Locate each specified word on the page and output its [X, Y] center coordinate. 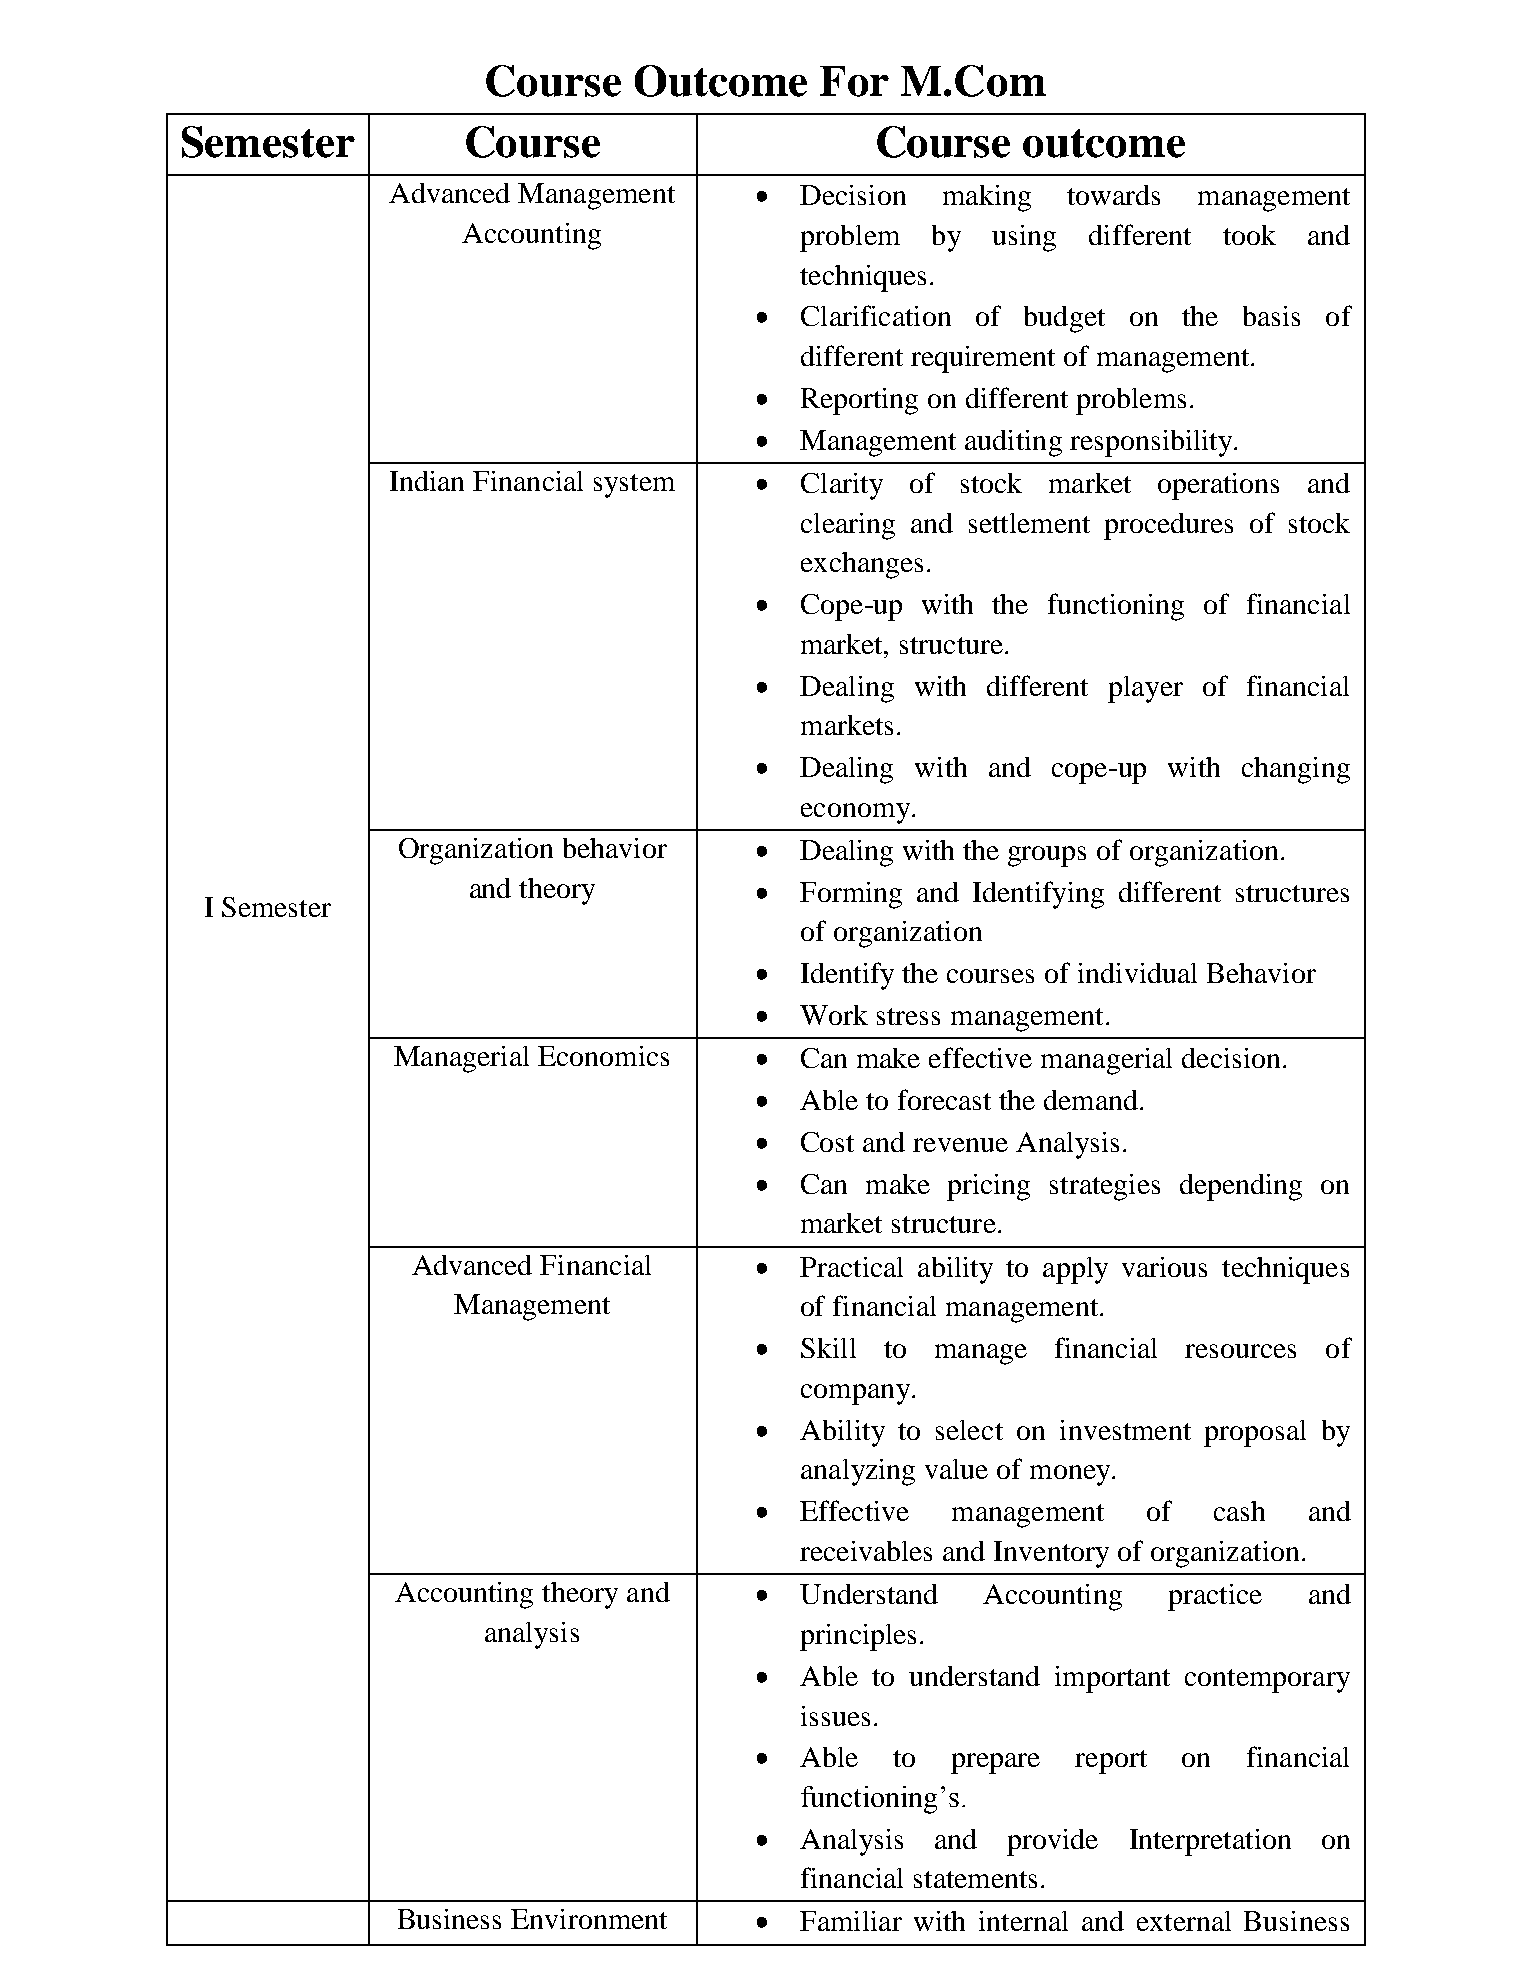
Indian [427, 481]
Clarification [876, 315]
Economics [603, 1056]
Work [834, 1015]
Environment [589, 1919]
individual [1137, 973]
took [1249, 235]
